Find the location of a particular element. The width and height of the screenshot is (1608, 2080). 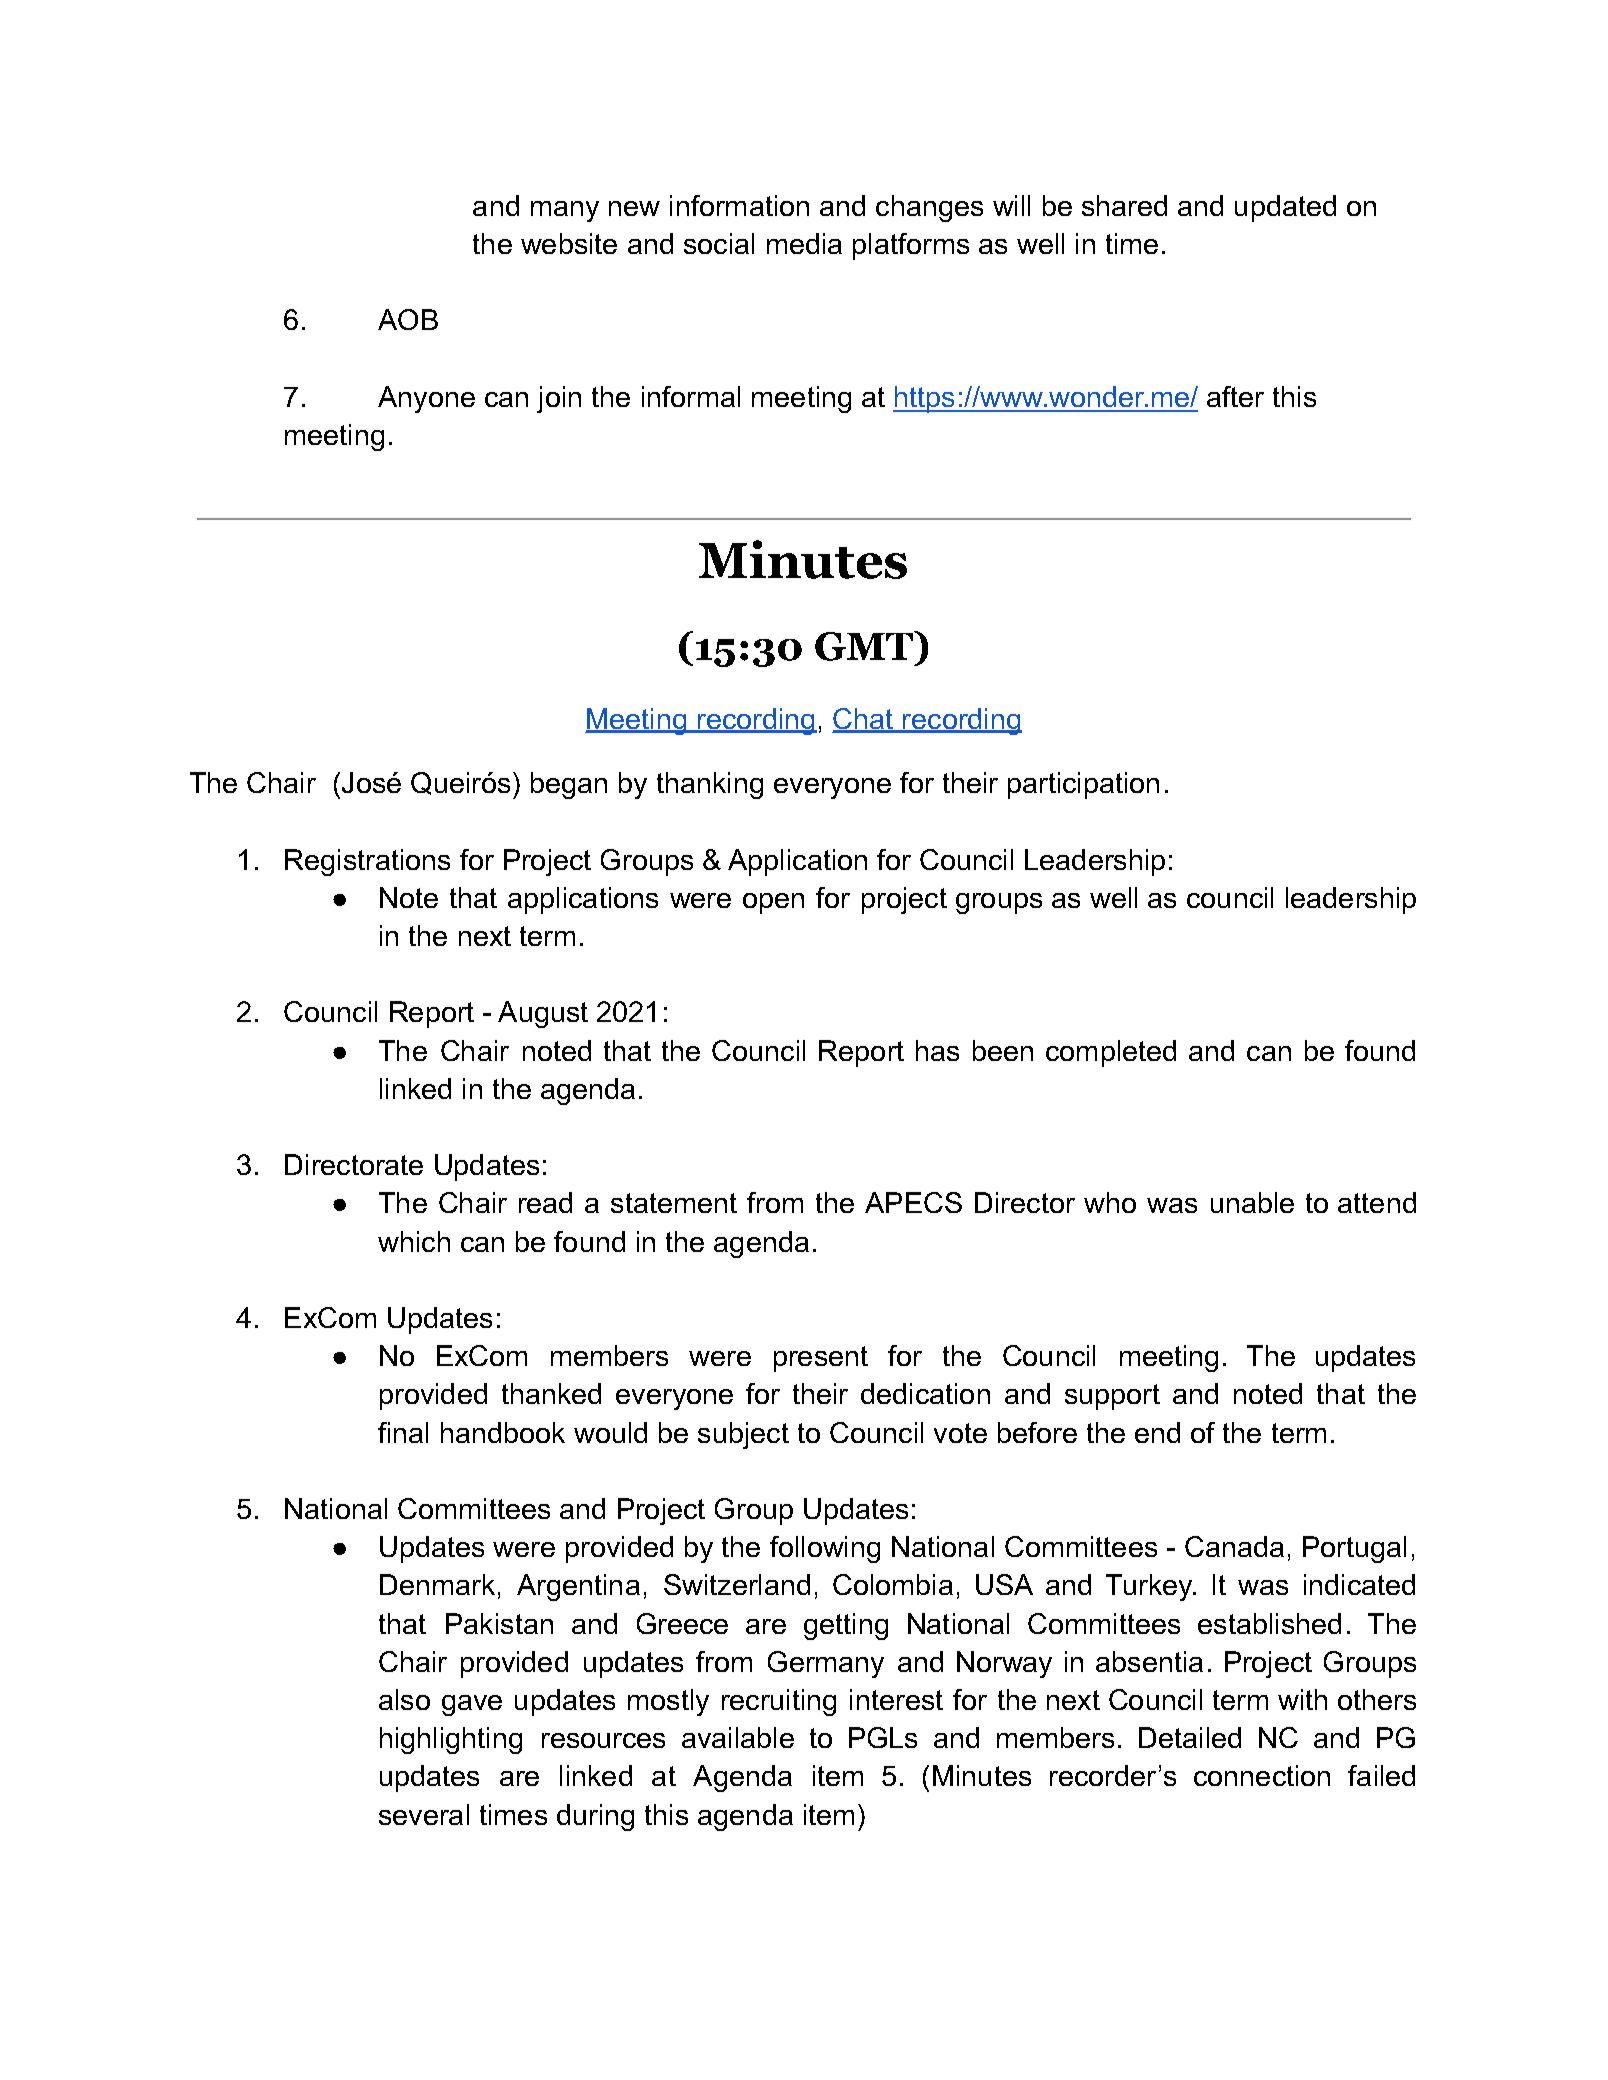

dedication is located at coordinates (925, 1393).
